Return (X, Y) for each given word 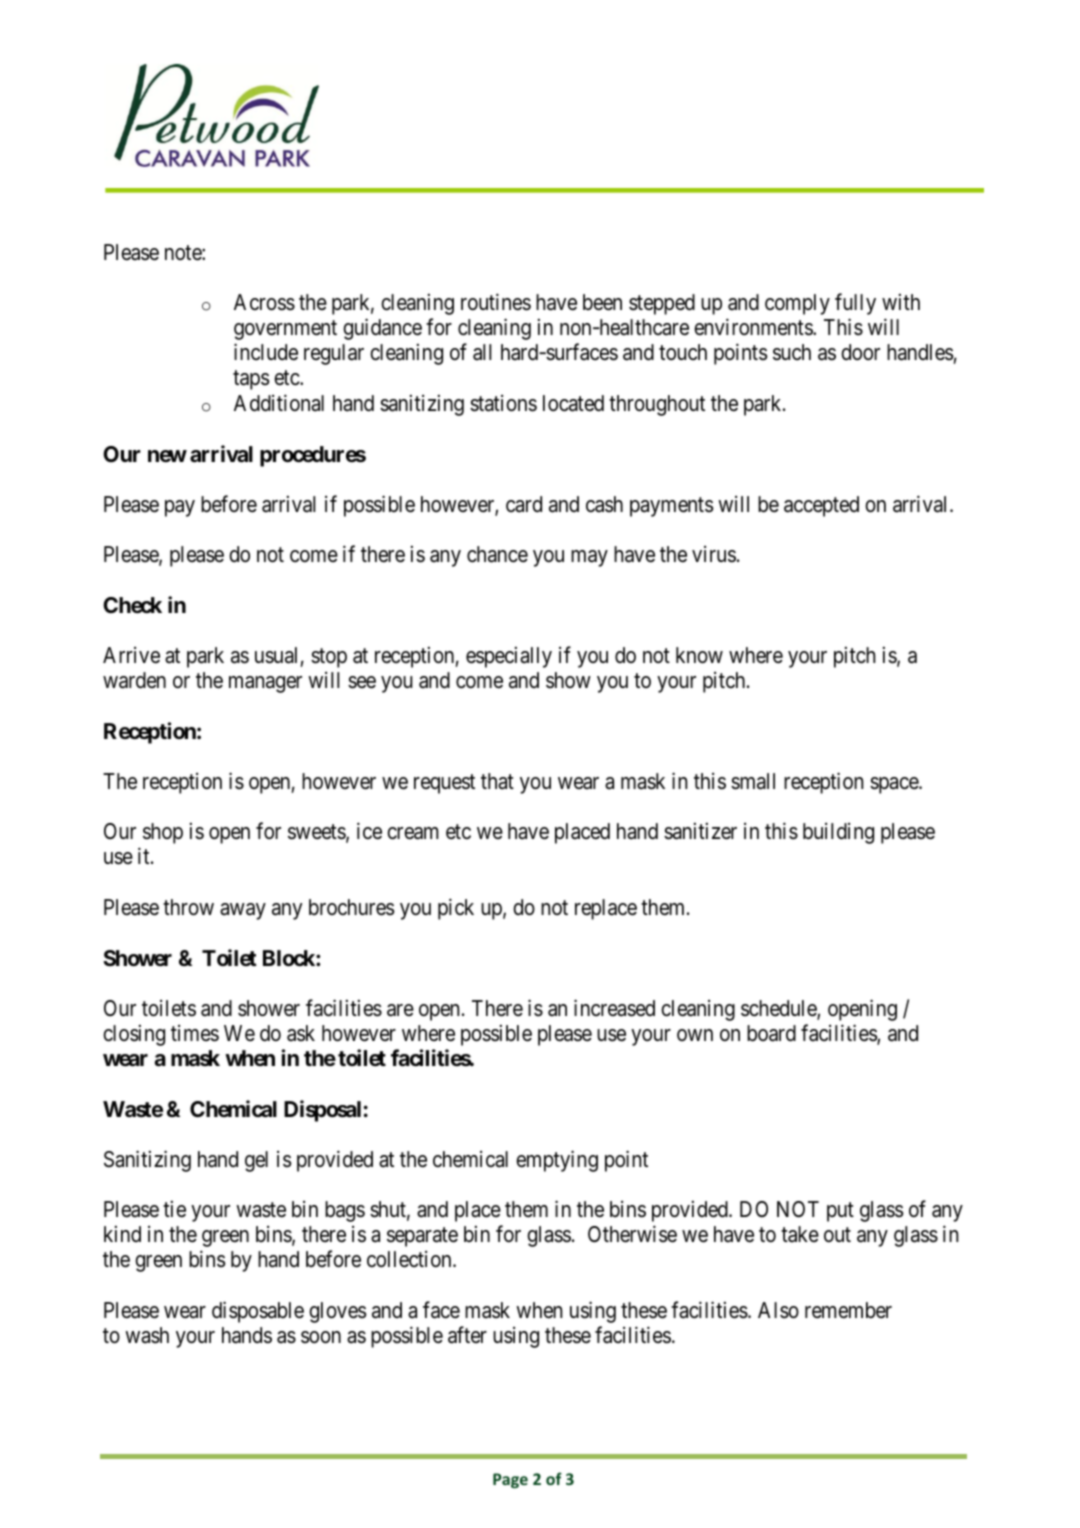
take (800, 1234)
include (266, 352)
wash (147, 1335)
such (792, 352)
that (497, 781)
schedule (779, 1009)
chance (497, 554)
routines (496, 302)
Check (132, 605)
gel (256, 1161)
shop (163, 833)
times (195, 1033)
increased (614, 1008)
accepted (821, 506)
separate (422, 1237)
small (753, 781)
